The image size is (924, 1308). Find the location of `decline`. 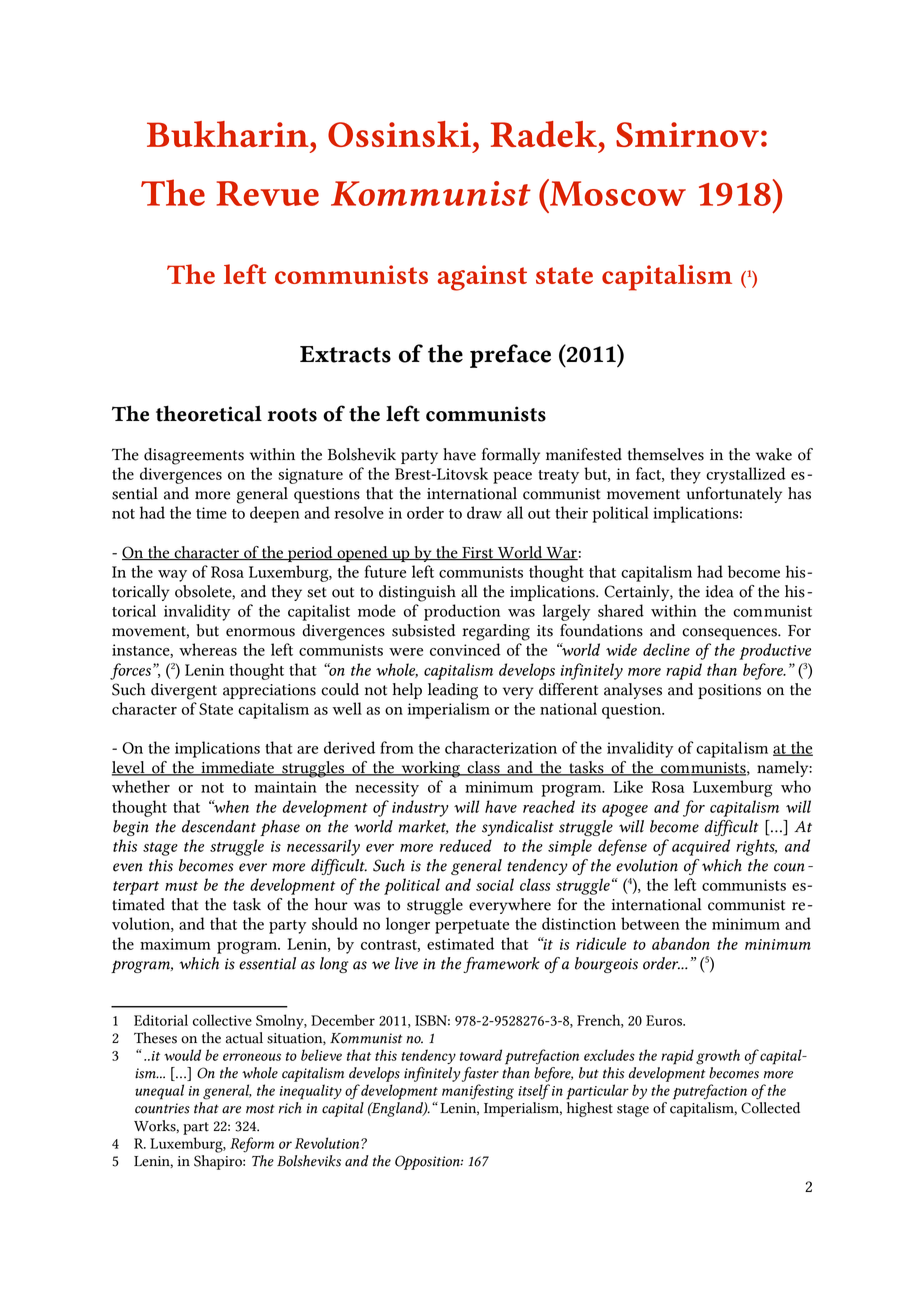

decline is located at coordinates (666, 649).
